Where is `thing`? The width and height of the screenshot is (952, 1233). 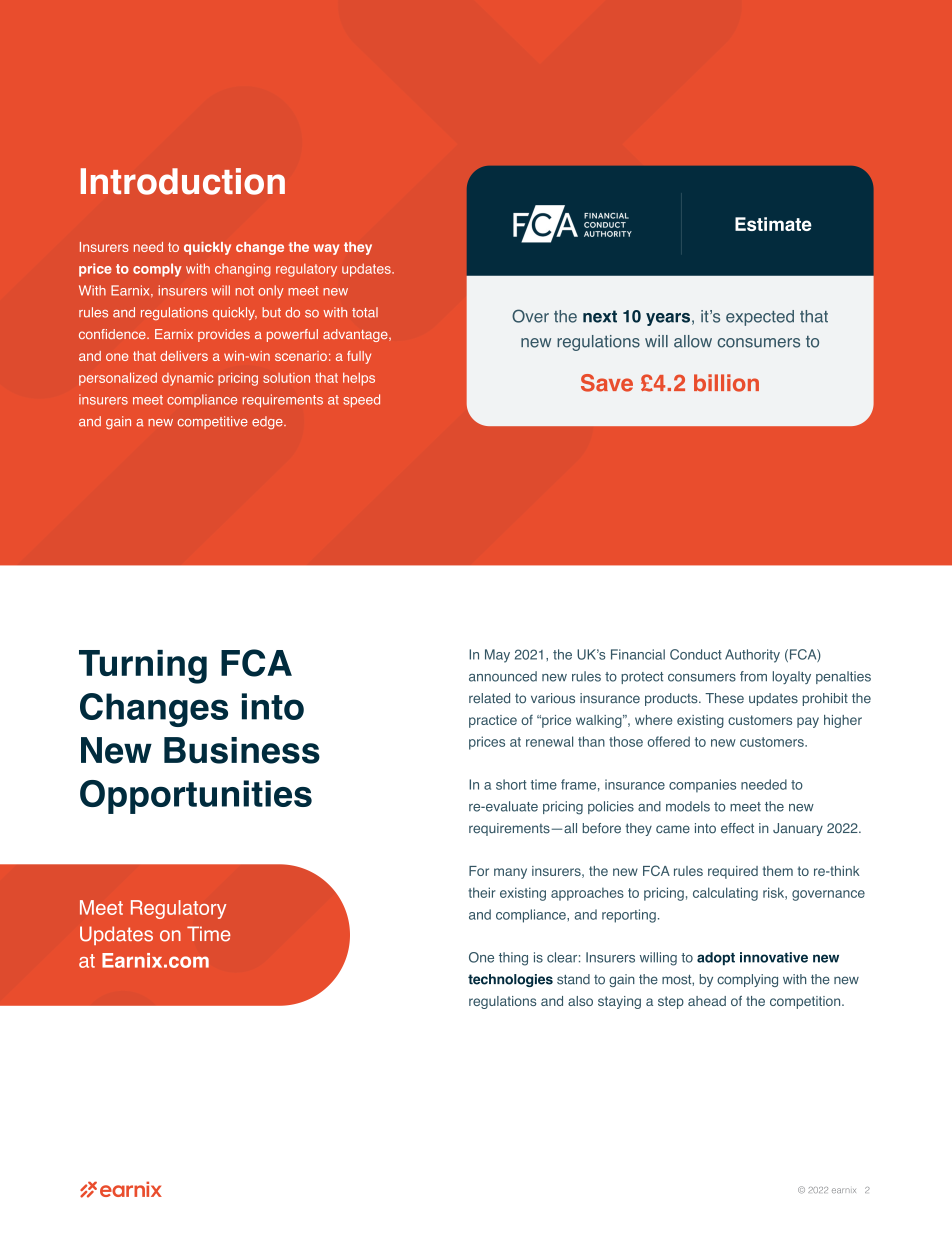 thing is located at coordinates (513, 959).
